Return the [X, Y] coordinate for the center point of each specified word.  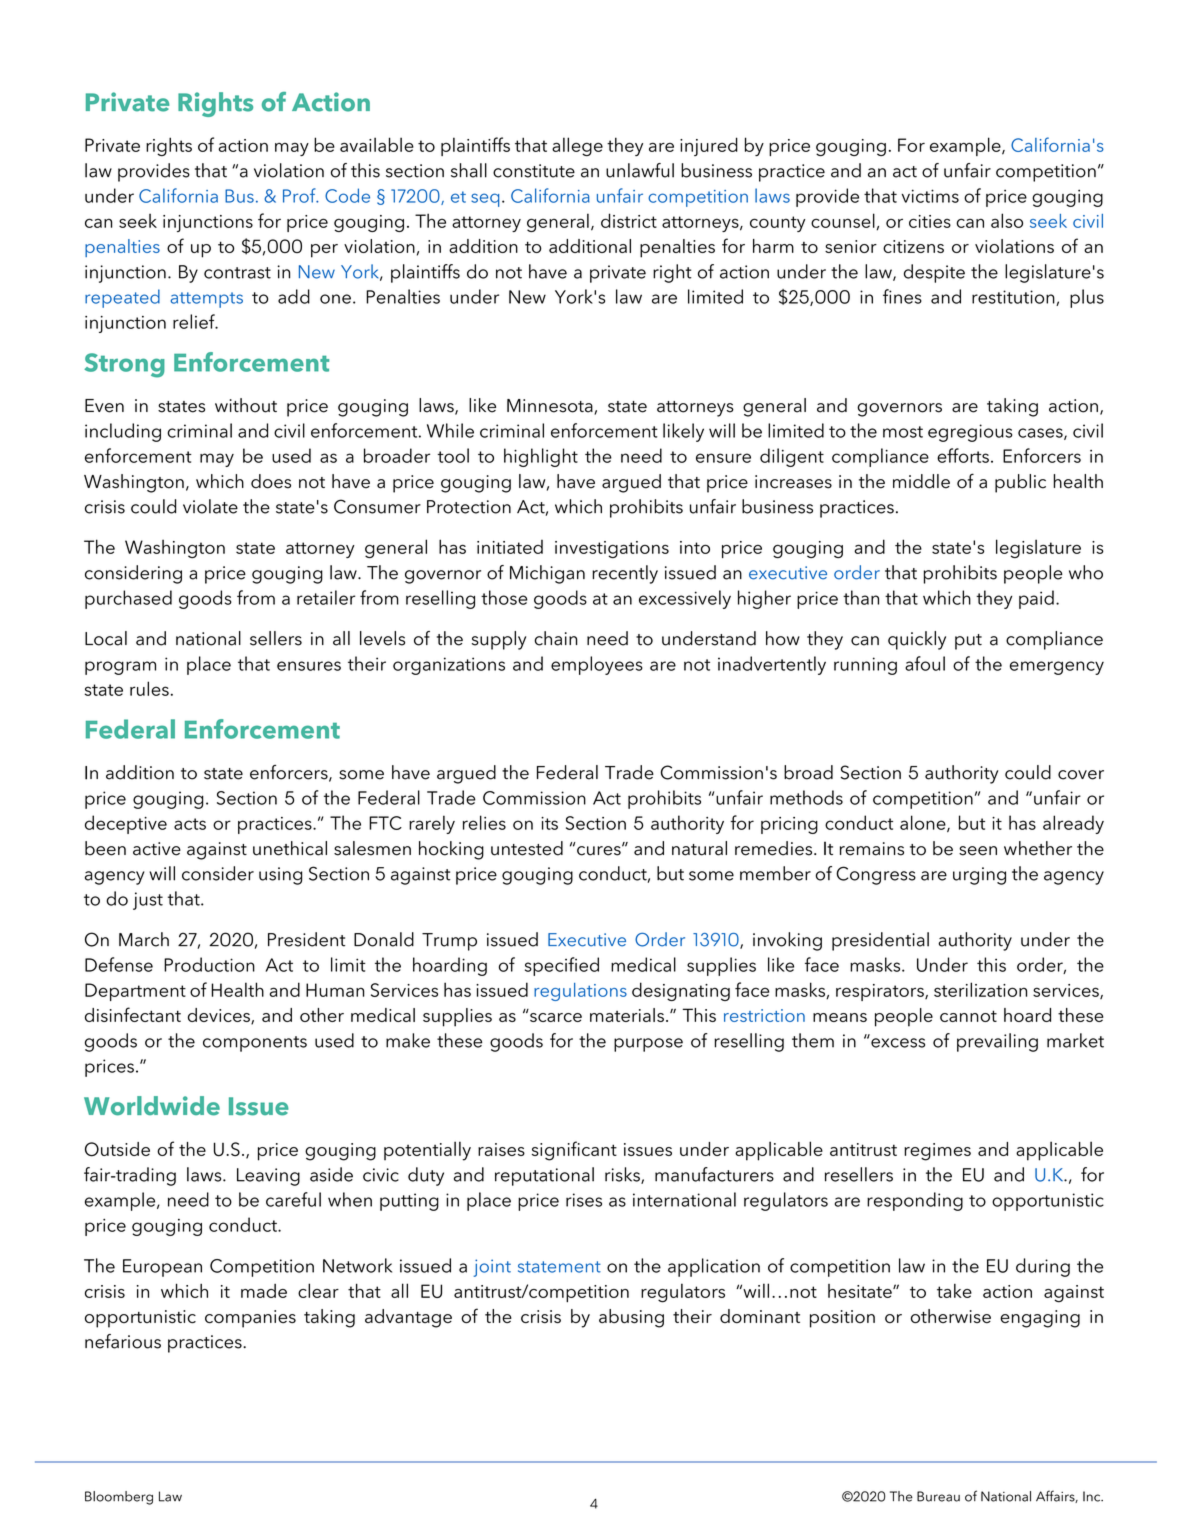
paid [1036, 599]
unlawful [640, 170]
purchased [128, 599]
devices [220, 1016]
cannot [968, 1016]
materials [627, 1015]
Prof [300, 195]
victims [930, 196]
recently [625, 574]
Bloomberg [119, 1498]
